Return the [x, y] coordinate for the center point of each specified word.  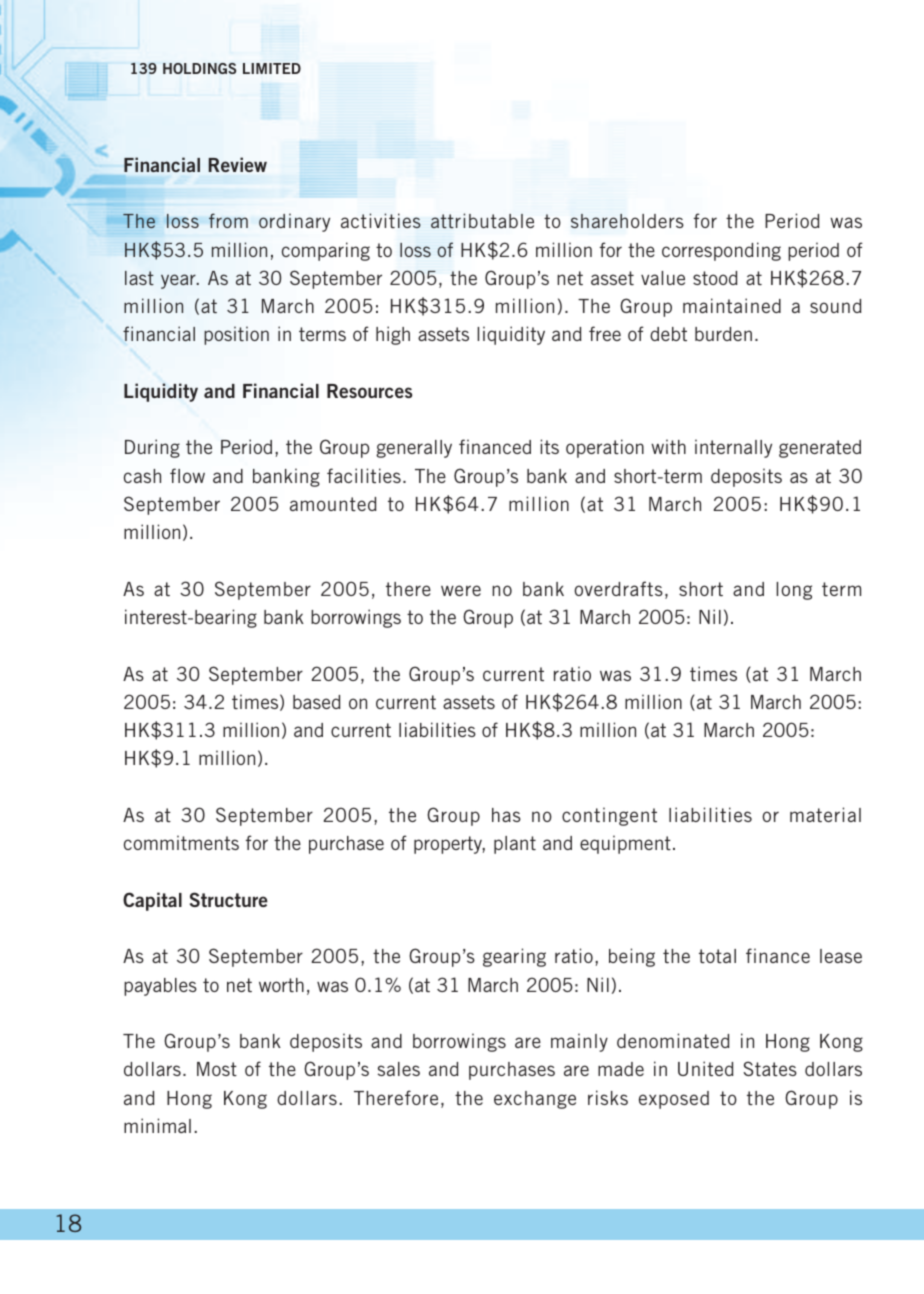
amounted [333, 504]
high [393, 335]
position [236, 335]
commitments [181, 842]
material [825, 814]
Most [217, 1069]
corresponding [721, 251]
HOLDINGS [199, 68]
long [794, 591]
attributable [482, 220]
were [461, 590]
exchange [535, 1100]
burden [723, 334]
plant [515, 845]
